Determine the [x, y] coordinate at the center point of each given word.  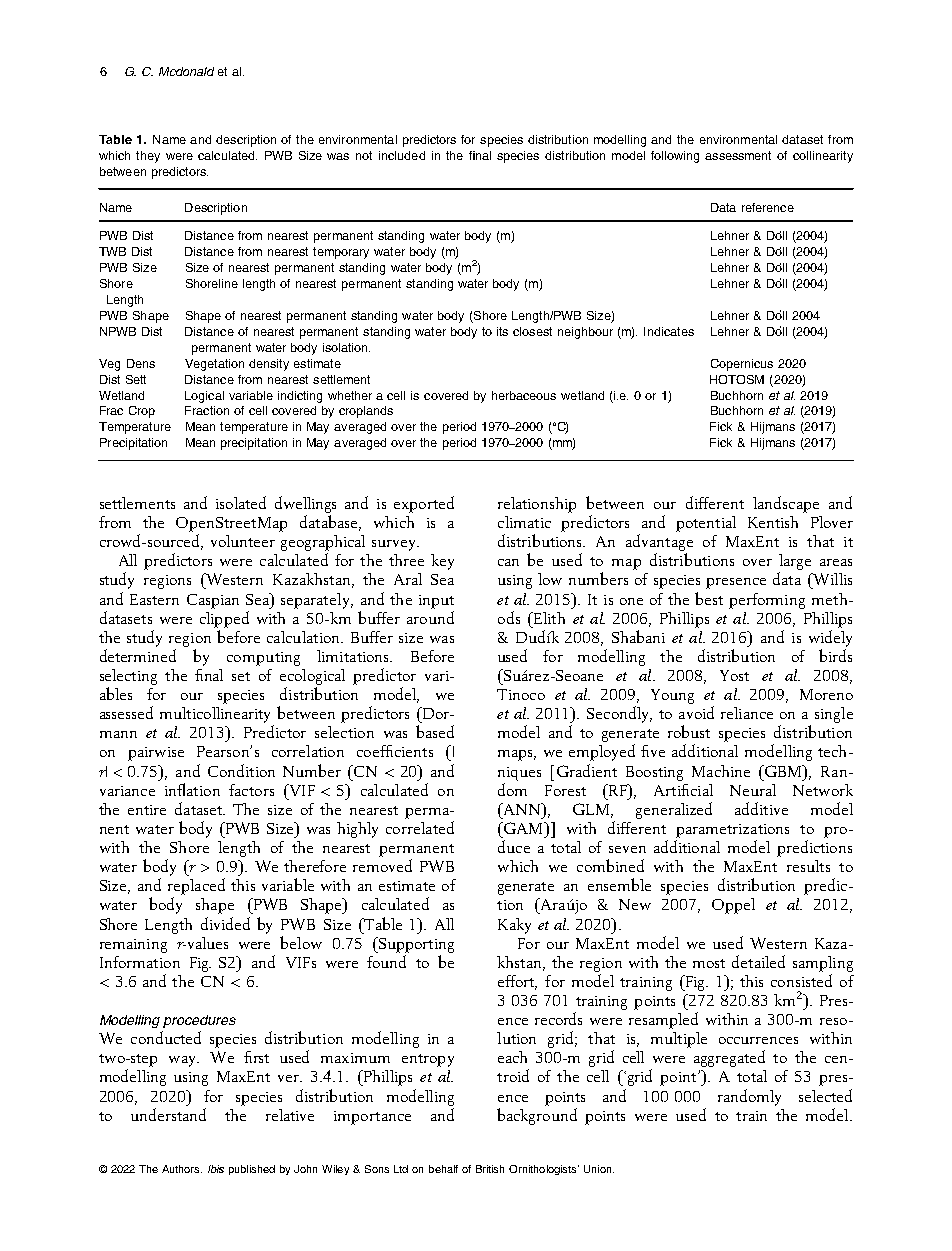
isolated [241, 502]
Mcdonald [186, 71]
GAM [523, 828]
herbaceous [524, 395]
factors [251, 790]
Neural [753, 790]
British [490, 1169]
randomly [749, 1097]
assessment [738, 155]
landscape [786, 504]
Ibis [216, 1169]
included [402, 155]
